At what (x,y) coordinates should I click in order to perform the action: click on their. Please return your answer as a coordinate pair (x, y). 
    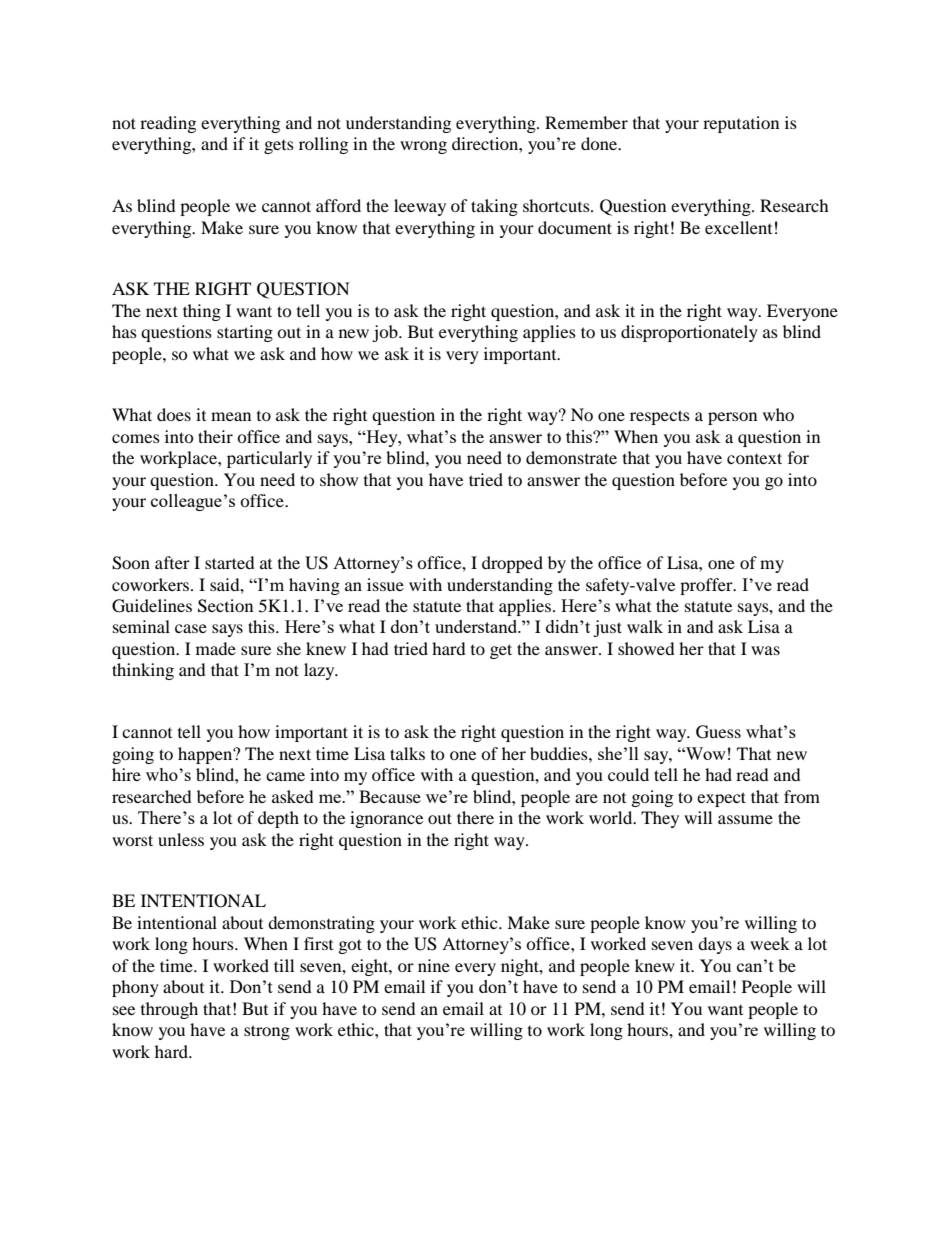
    Looking at the image, I should click on (215, 436).
